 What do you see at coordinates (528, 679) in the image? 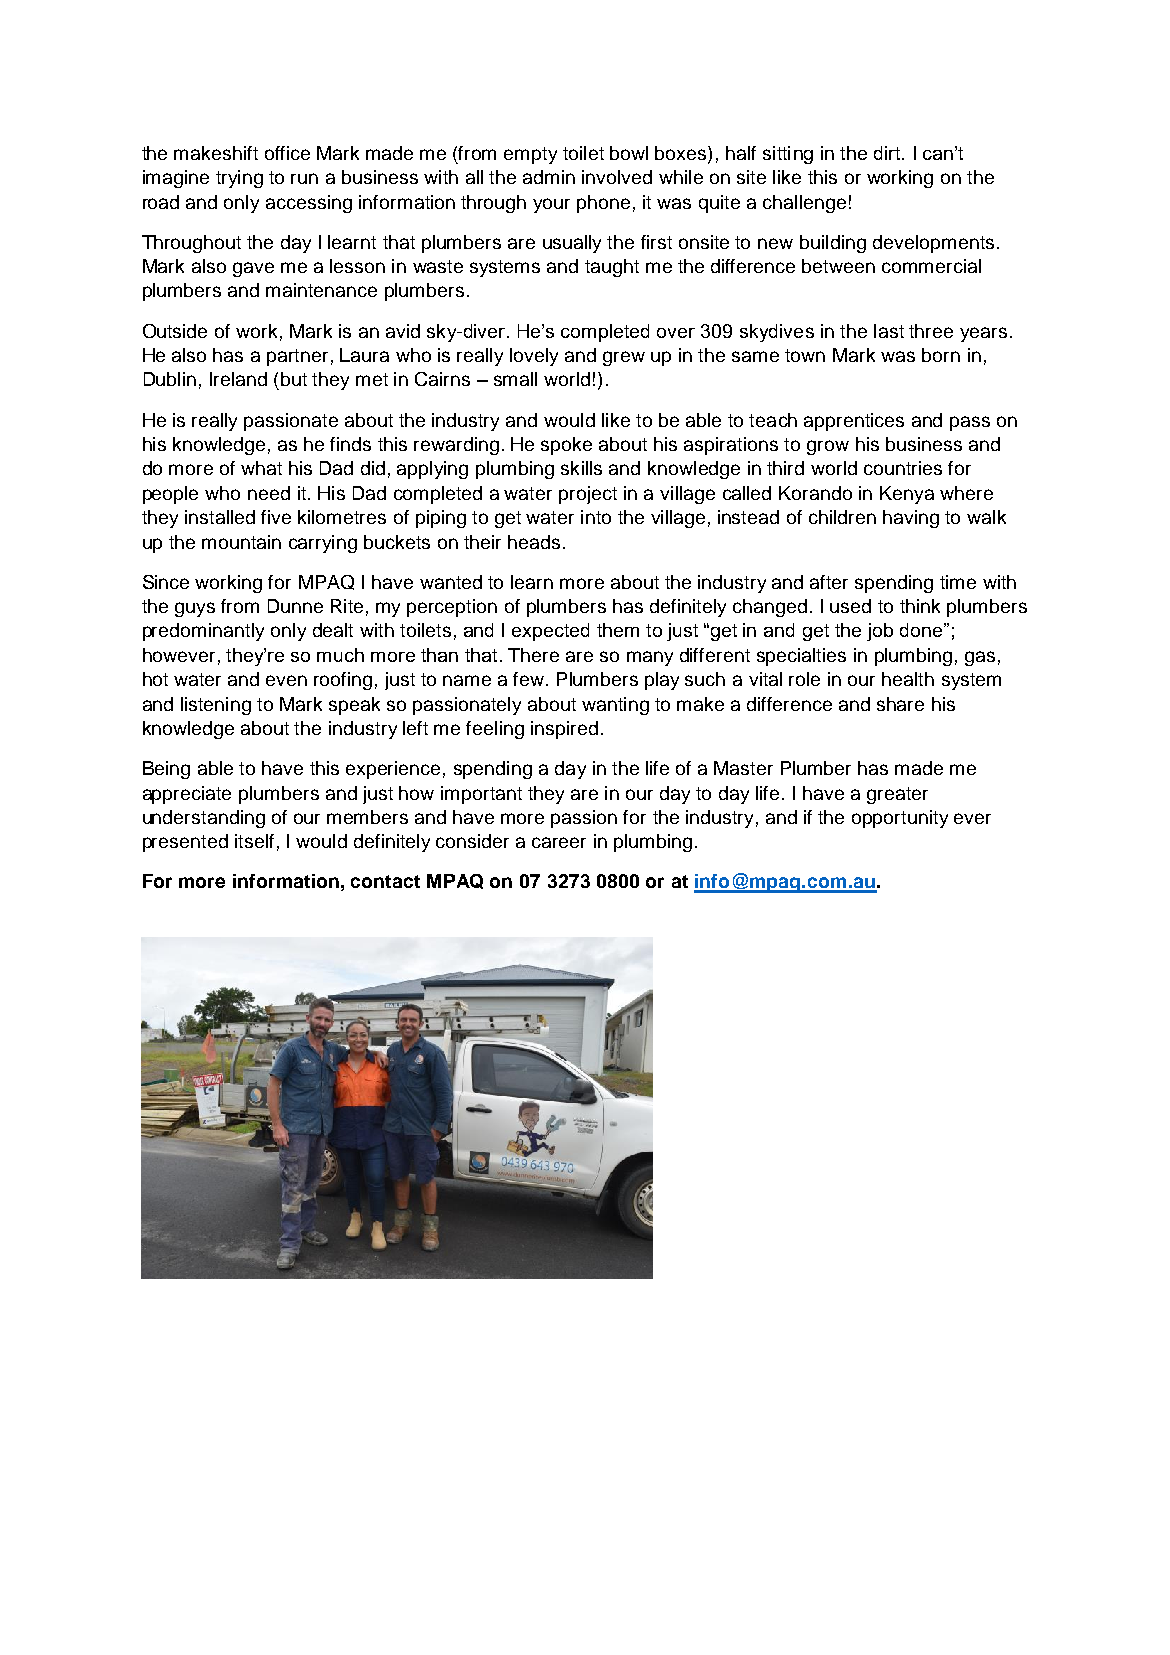
I see `few` at bounding box center [528, 679].
